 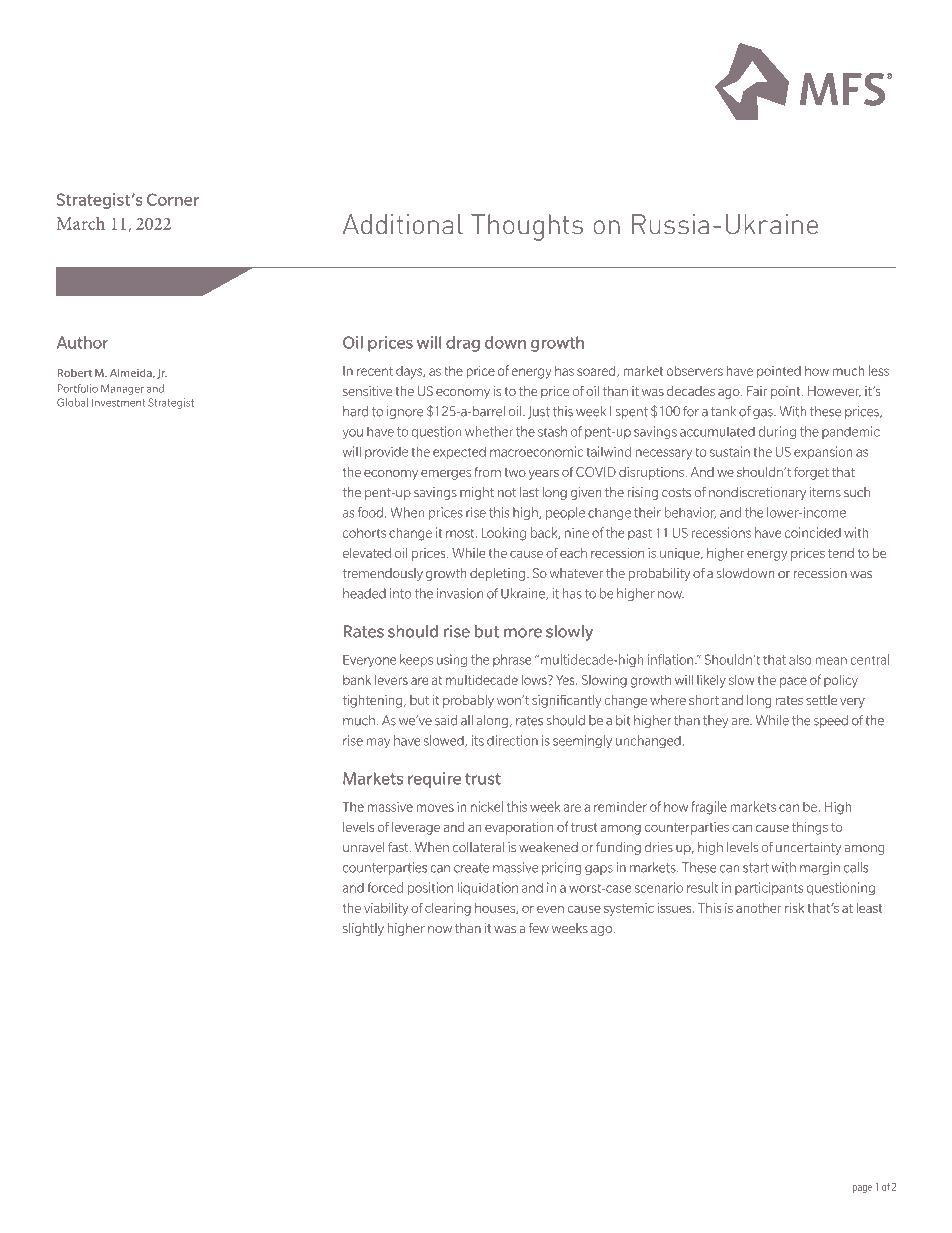 What do you see at coordinates (695, 370) in the page?
I see `observers` at bounding box center [695, 370].
